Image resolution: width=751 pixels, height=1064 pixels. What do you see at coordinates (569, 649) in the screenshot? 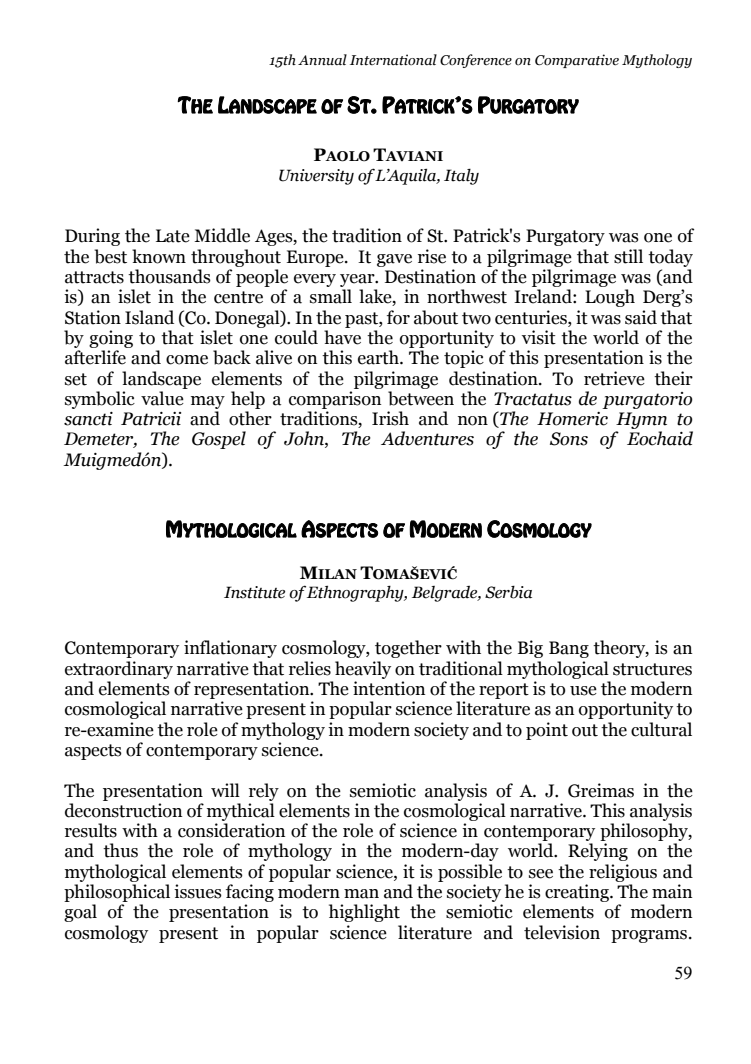
I see `Bang` at bounding box center [569, 649].
